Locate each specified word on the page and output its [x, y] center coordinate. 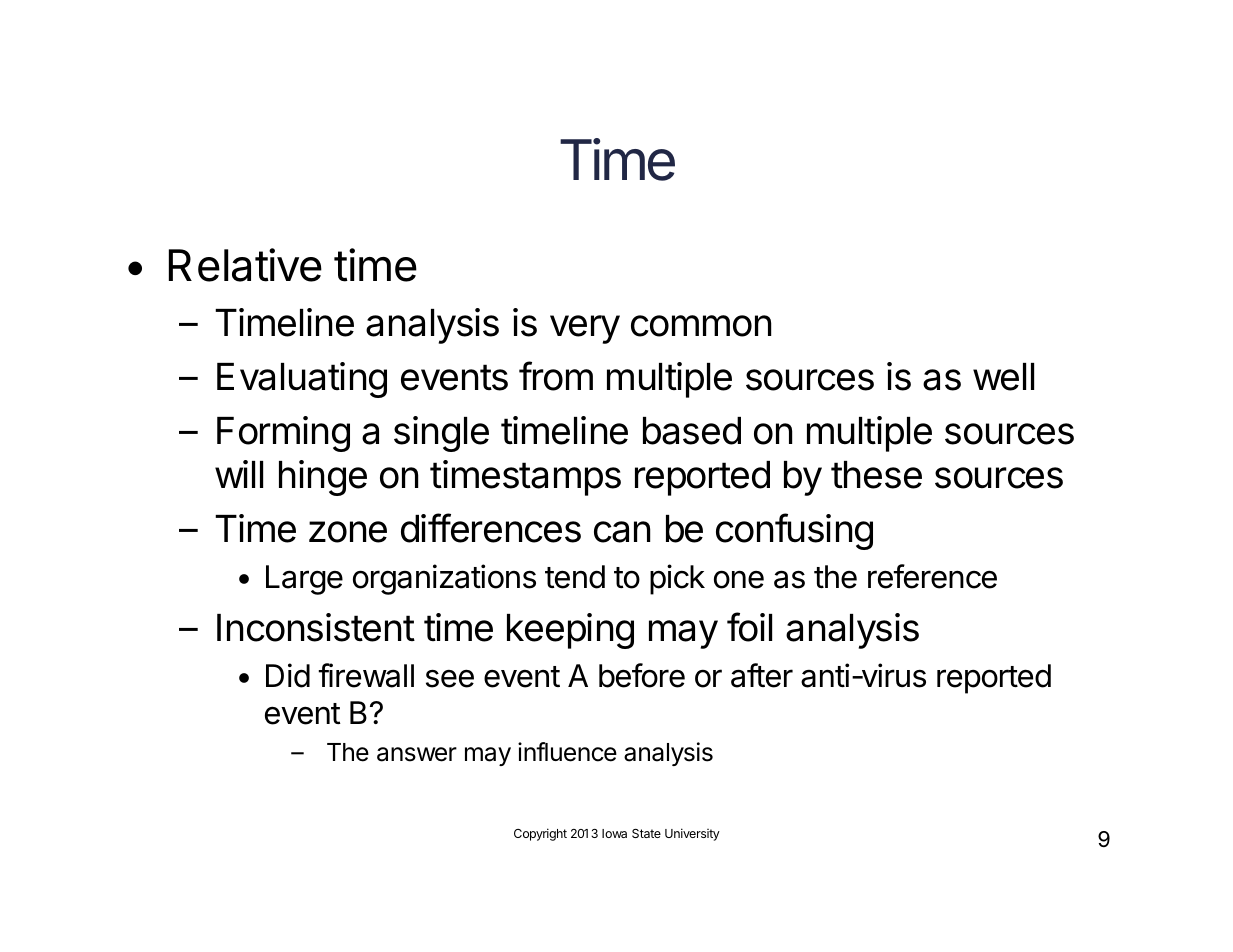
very [585, 329]
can [622, 532]
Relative [245, 265]
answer [417, 754]
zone [348, 532]
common [701, 326]
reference [932, 576]
